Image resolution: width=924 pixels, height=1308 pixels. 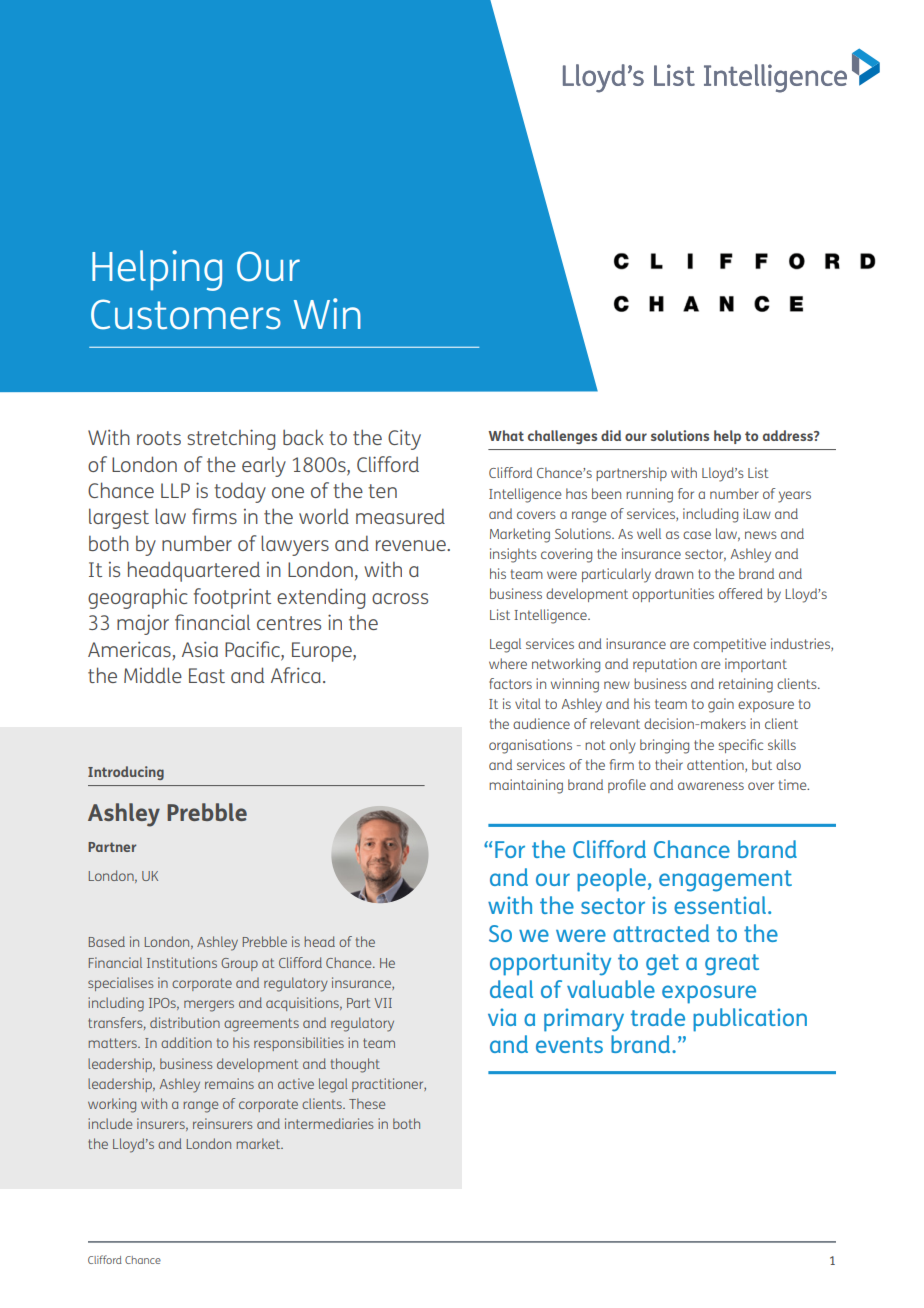 What do you see at coordinates (186, 314) in the screenshot?
I see `Customers` at bounding box center [186, 314].
